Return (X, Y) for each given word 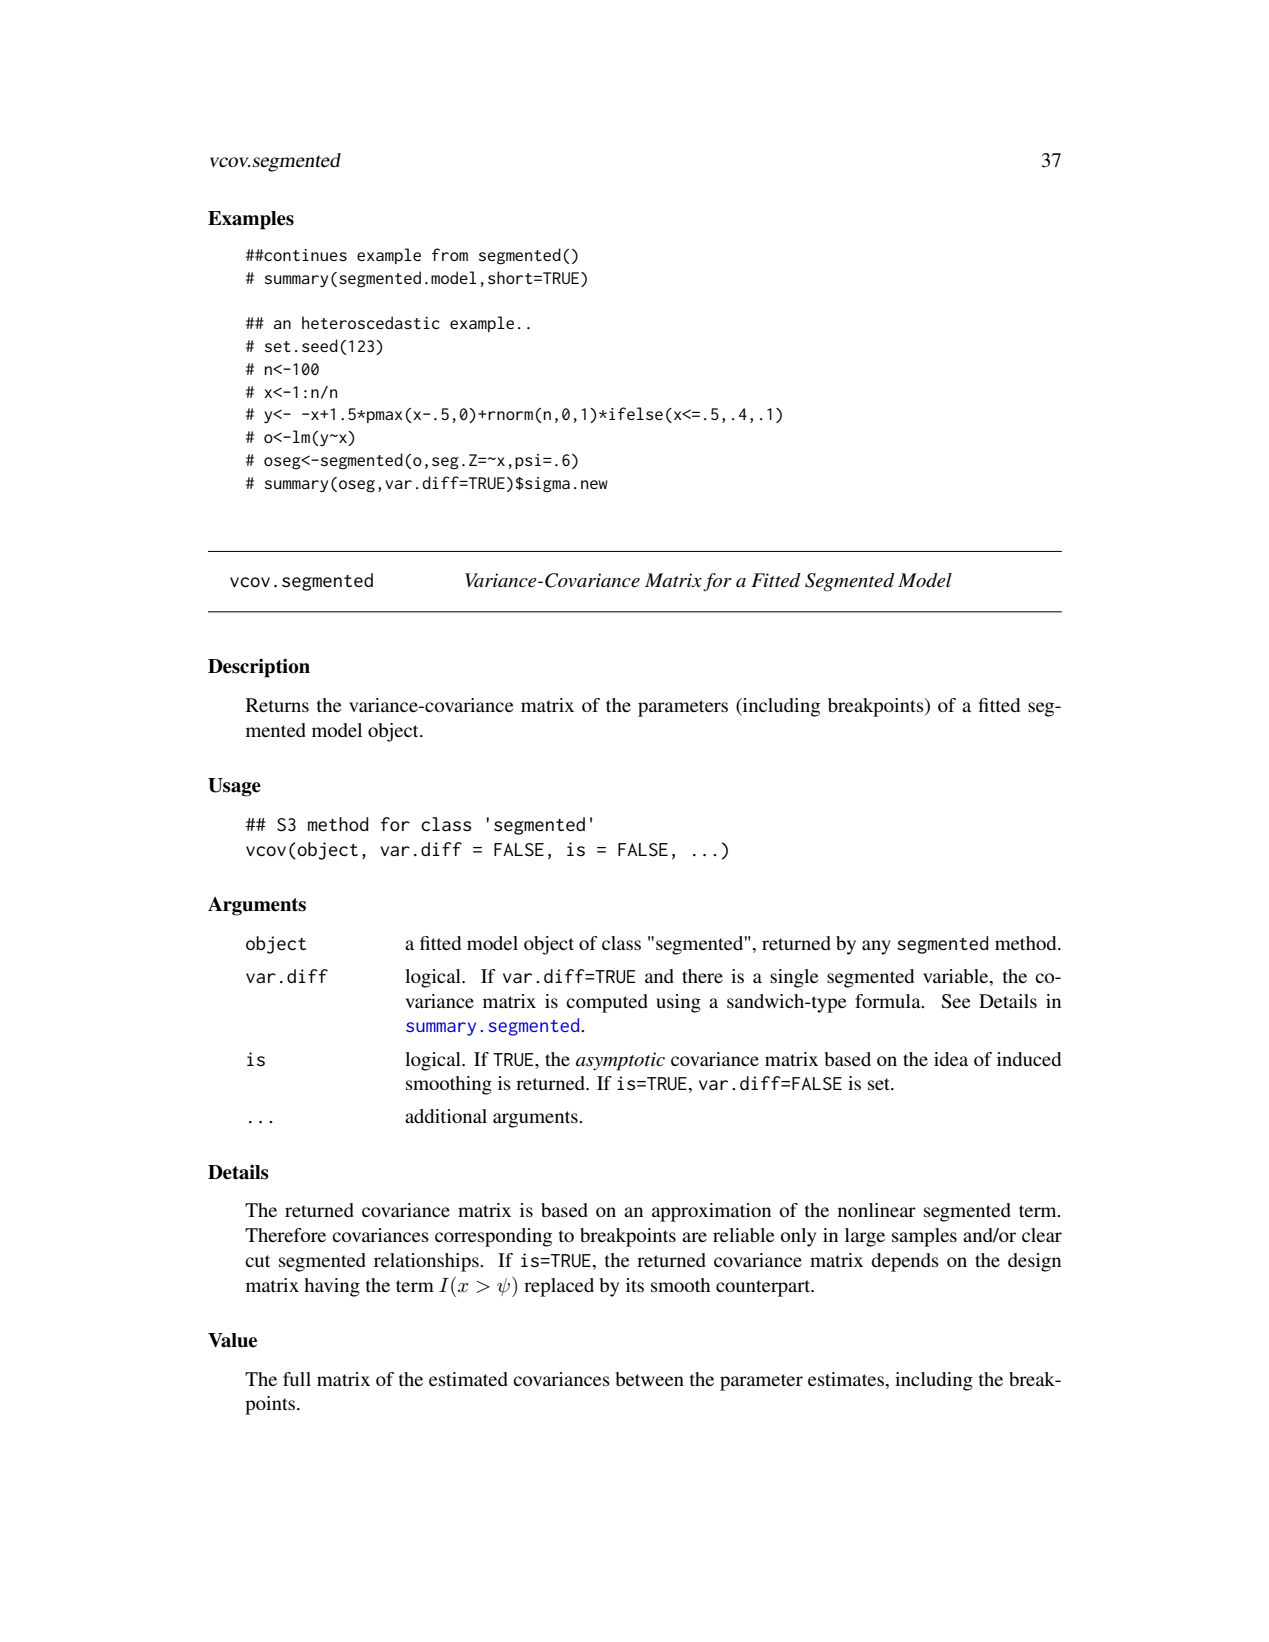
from (450, 254)
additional (446, 1116)
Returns (277, 705)
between (649, 1379)
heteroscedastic (371, 322)
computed (607, 1003)
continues (305, 255)
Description (259, 668)
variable (957, 977)
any (876, 947)
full (297, 1379)
